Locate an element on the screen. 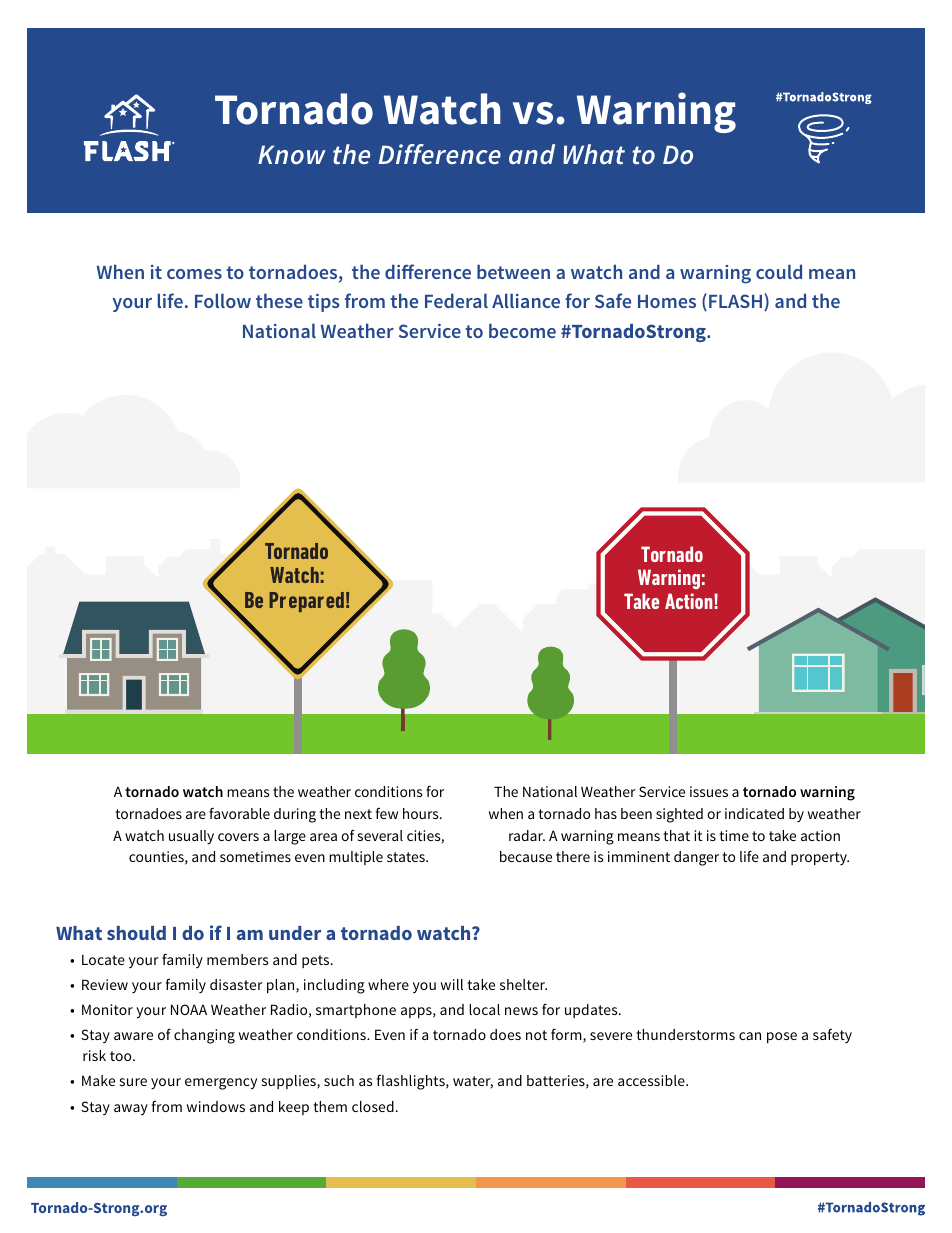 This screenshot has width=952, height=1233. indicated is located at coordinates (754, 813).
